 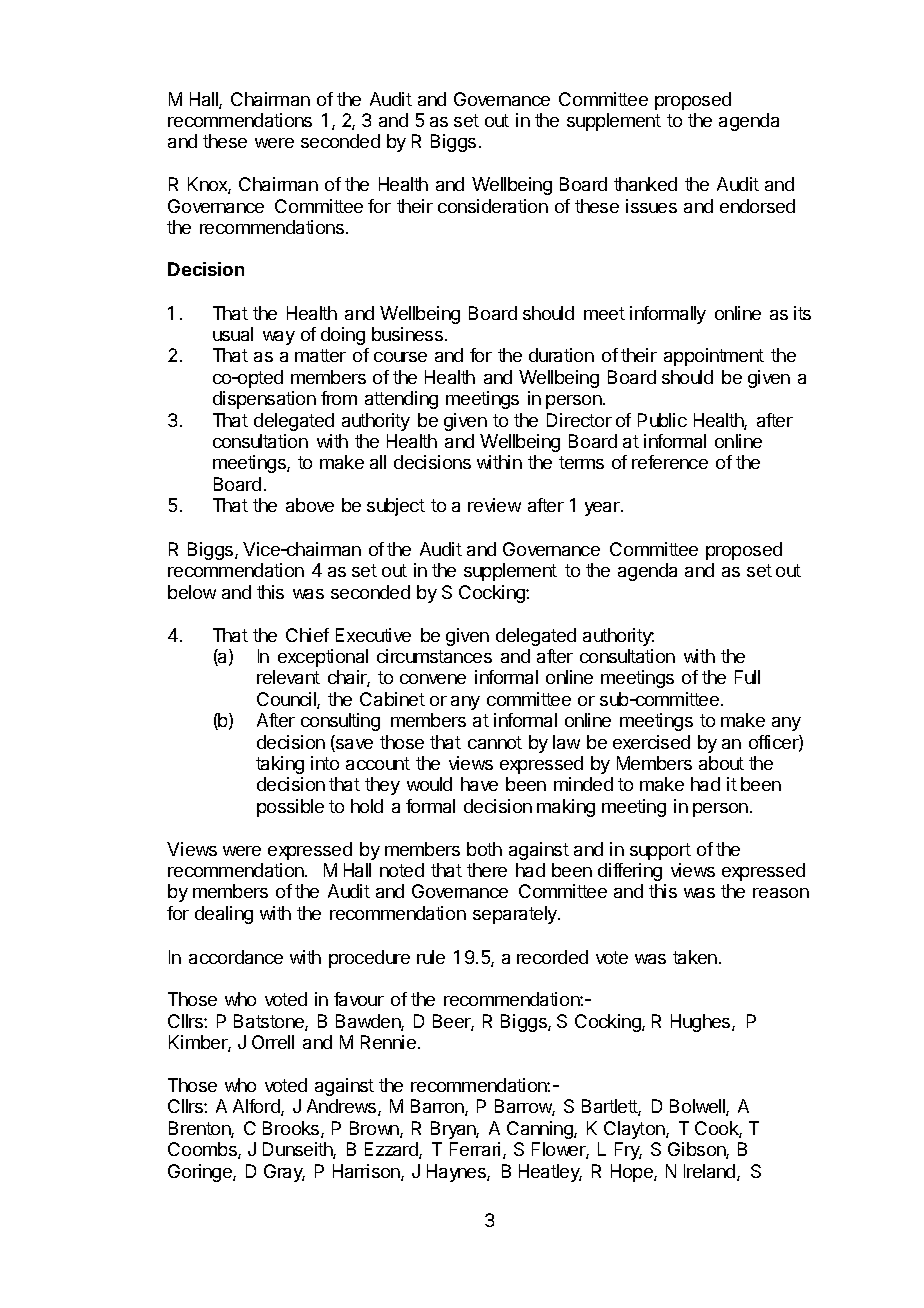 I want to click on endorsed, so click(x=757, y=206).
